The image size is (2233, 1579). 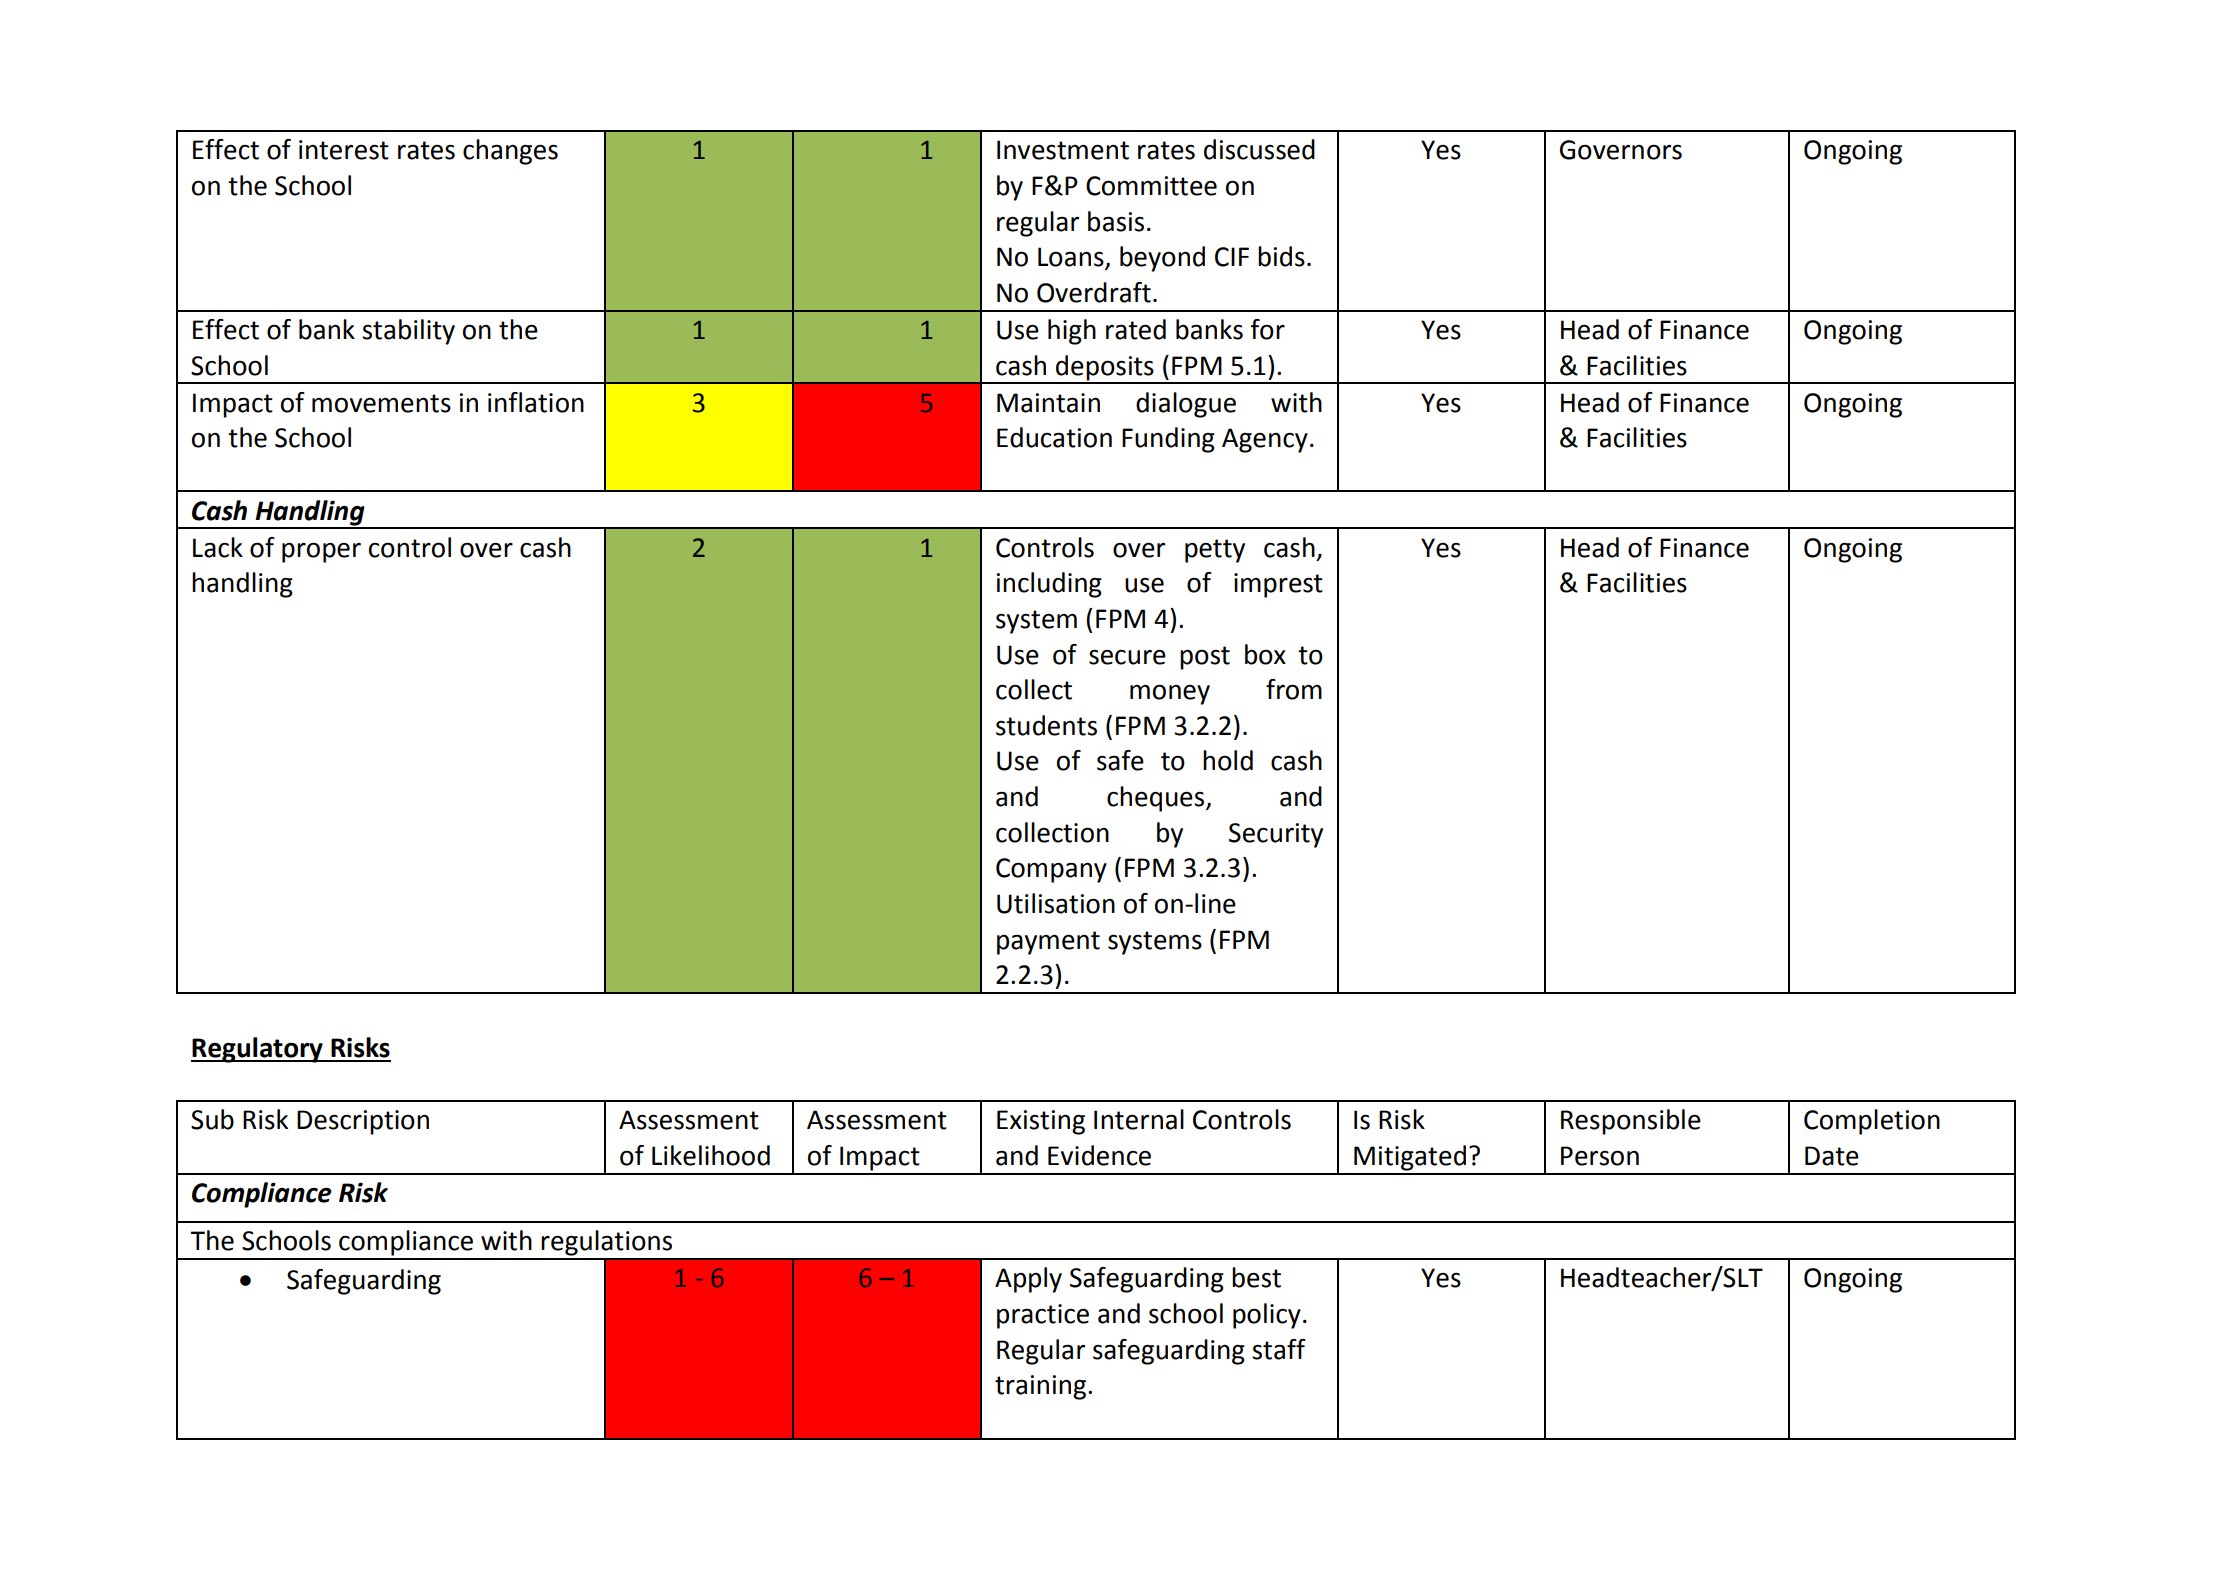 What do you see at coordinates (1276, 835) in the page?
I see `Security` at bounding box center [1276, 835].
